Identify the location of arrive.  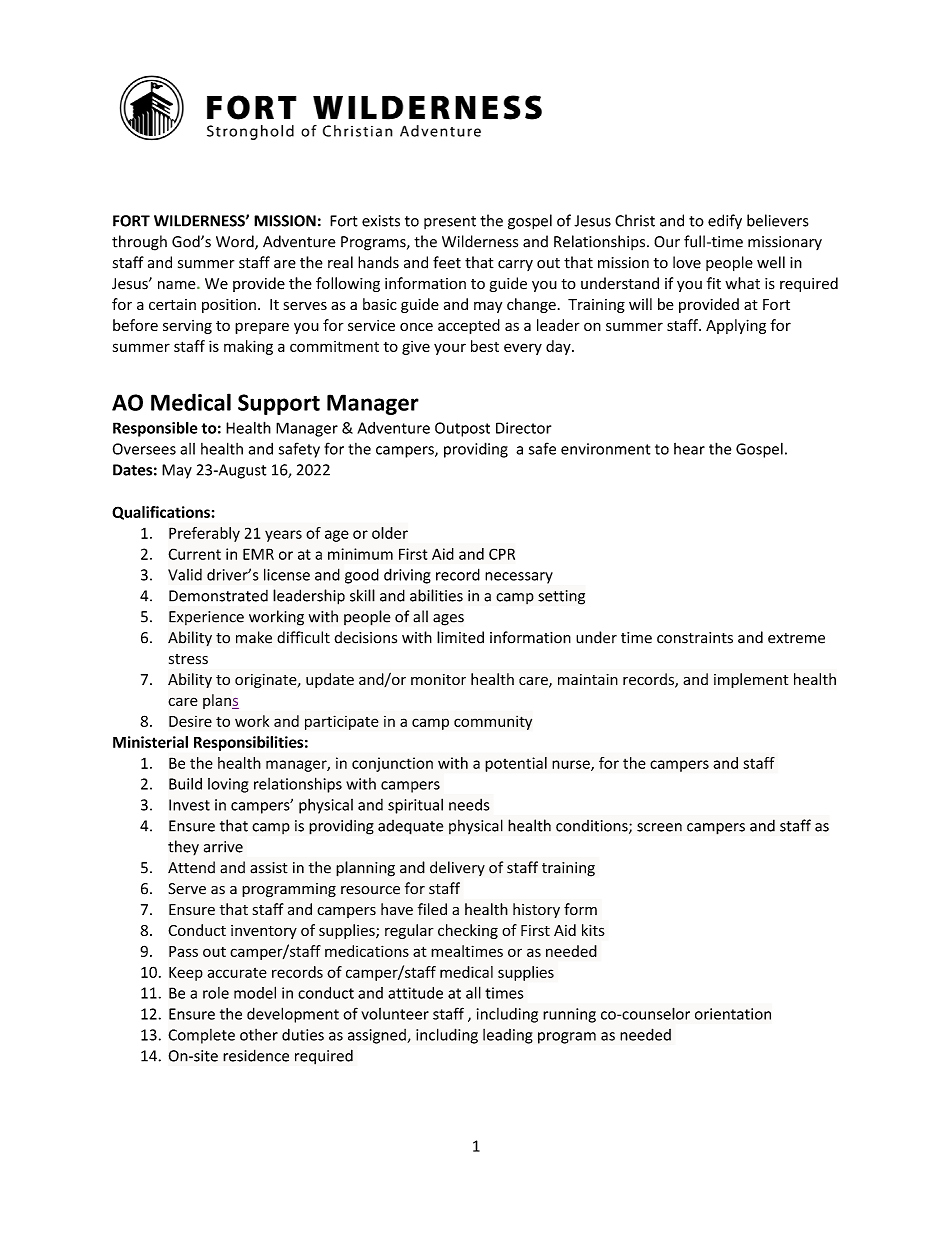
(223, 847).
